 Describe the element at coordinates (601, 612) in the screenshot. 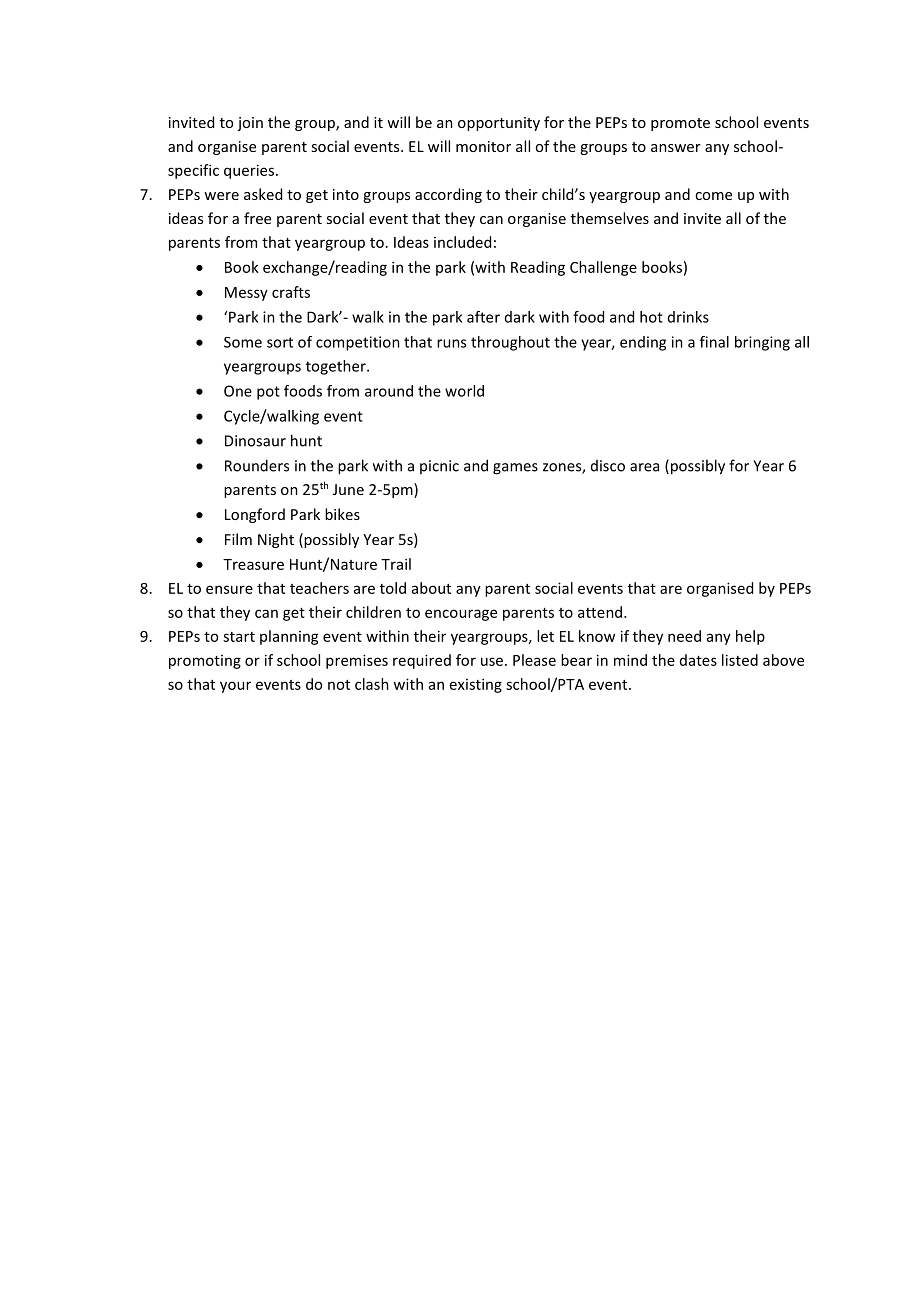

I see `attend` at that location.
